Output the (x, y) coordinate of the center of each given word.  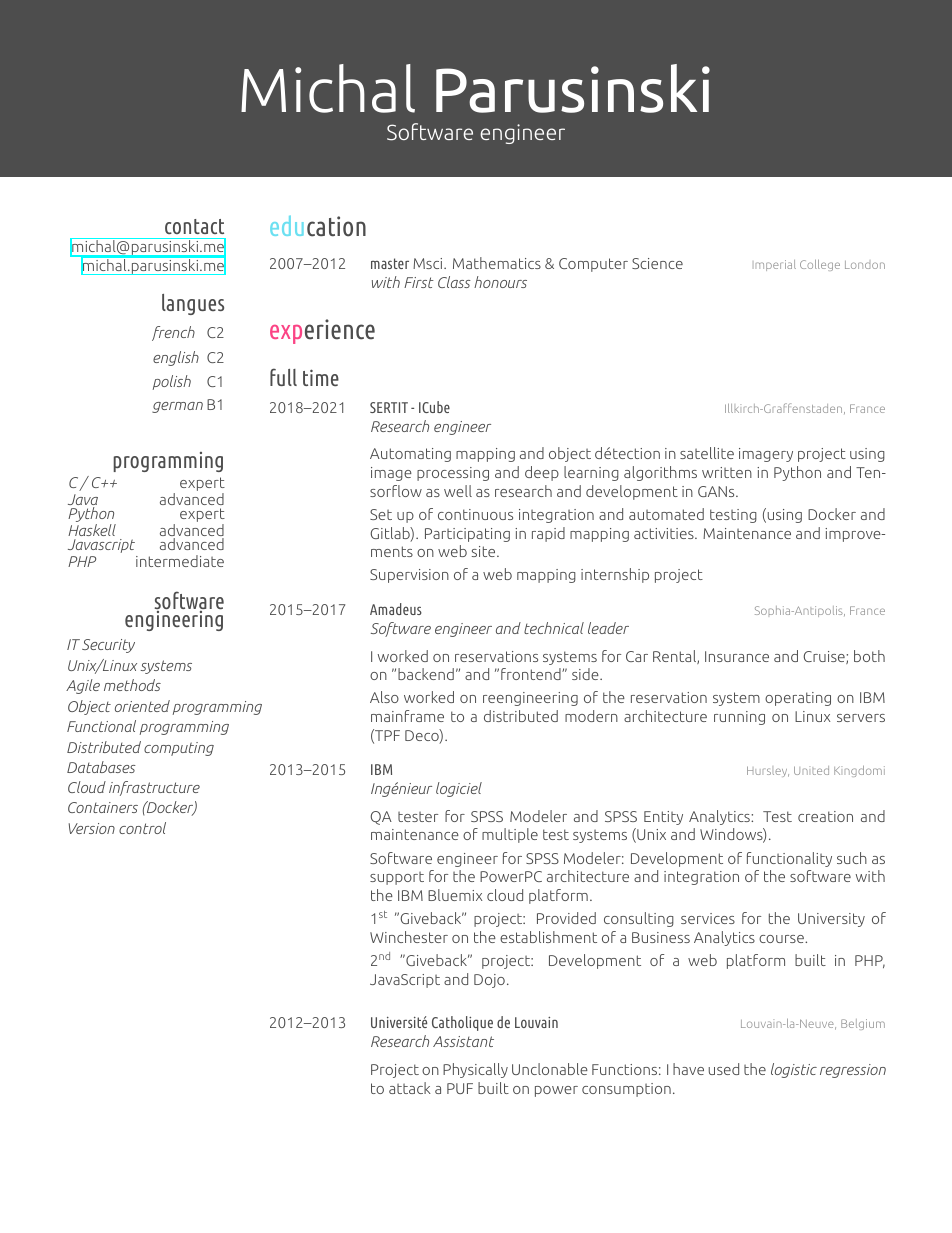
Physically (475, 1070)
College (820, 265)
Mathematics (497, 263)
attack (410, 1088)
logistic (794, 1070)
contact (194, 226)
